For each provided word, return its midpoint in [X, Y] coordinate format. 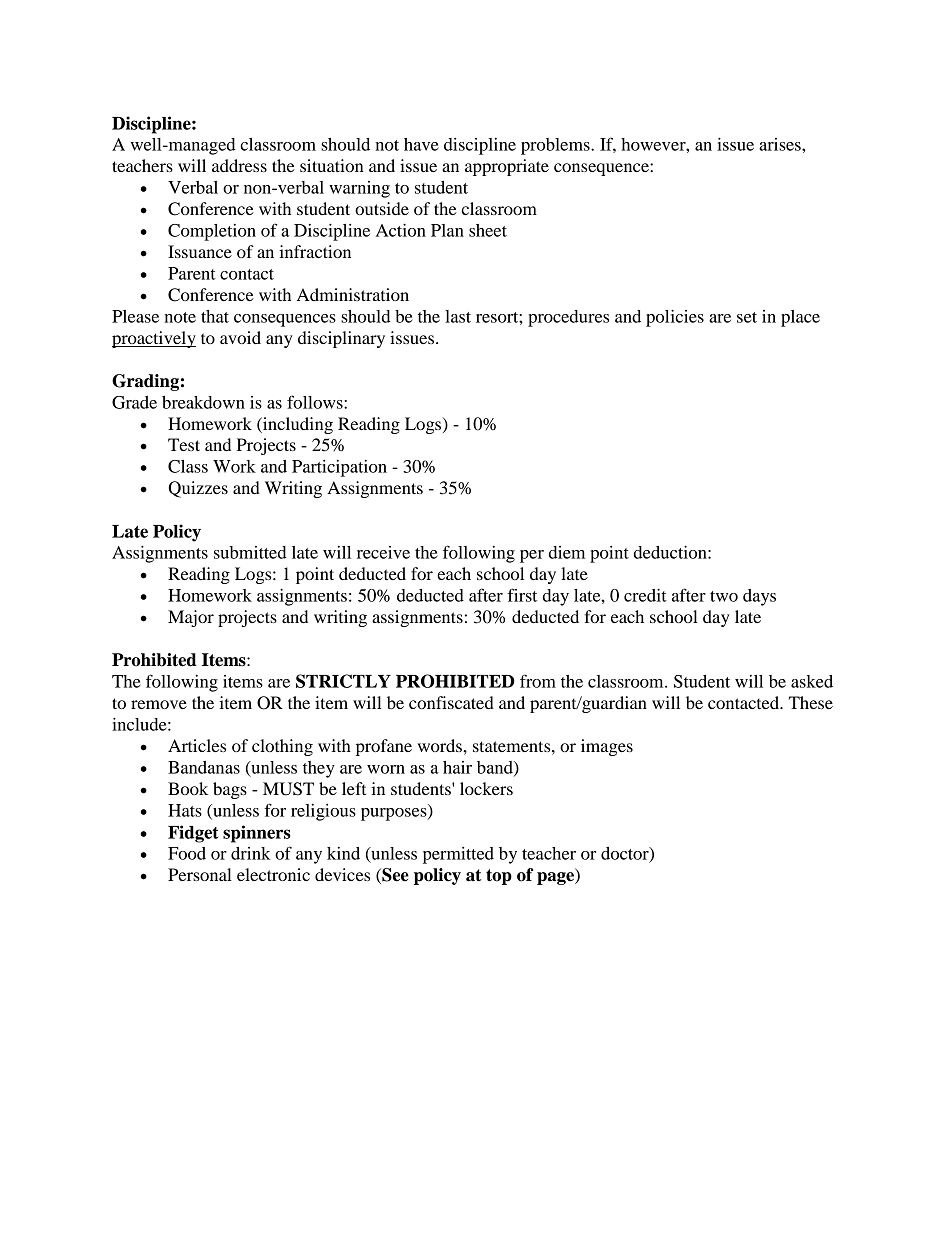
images [607, 747]
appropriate [507, 167]
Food [187, 853]
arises [781, 144]
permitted [458, 855]
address [239, 165]
